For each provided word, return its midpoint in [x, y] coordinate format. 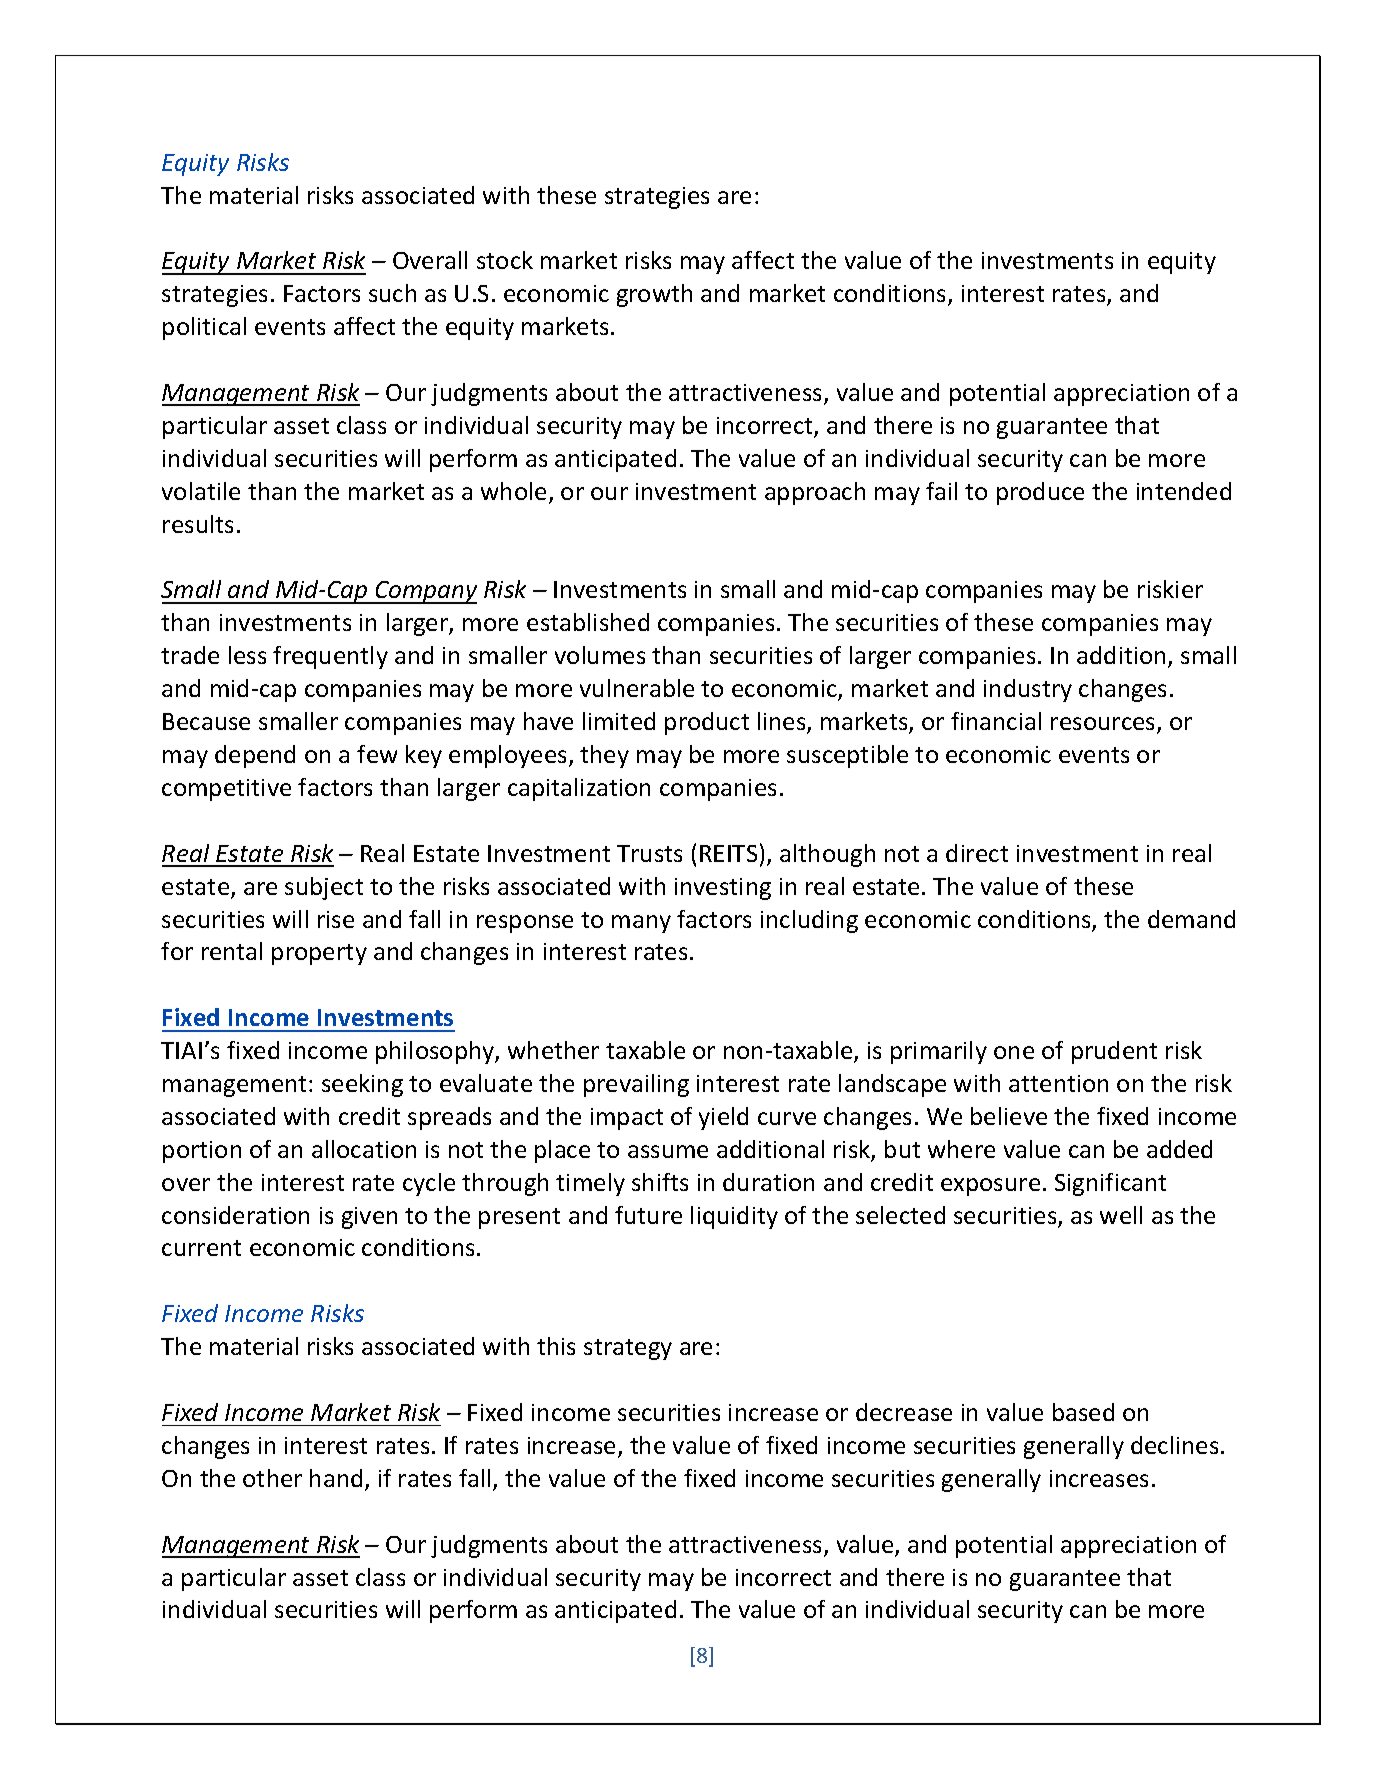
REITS [728, 853]
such [392, 293]
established [588, 622]
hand [336, 1478]
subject [324, 888]
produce [1040, 493]
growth [654, 295]
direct [977, 853]
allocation [364, 1149]
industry [1028, 690]
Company [425, 592]
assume [668, 1151]
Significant [1110, 1184]
